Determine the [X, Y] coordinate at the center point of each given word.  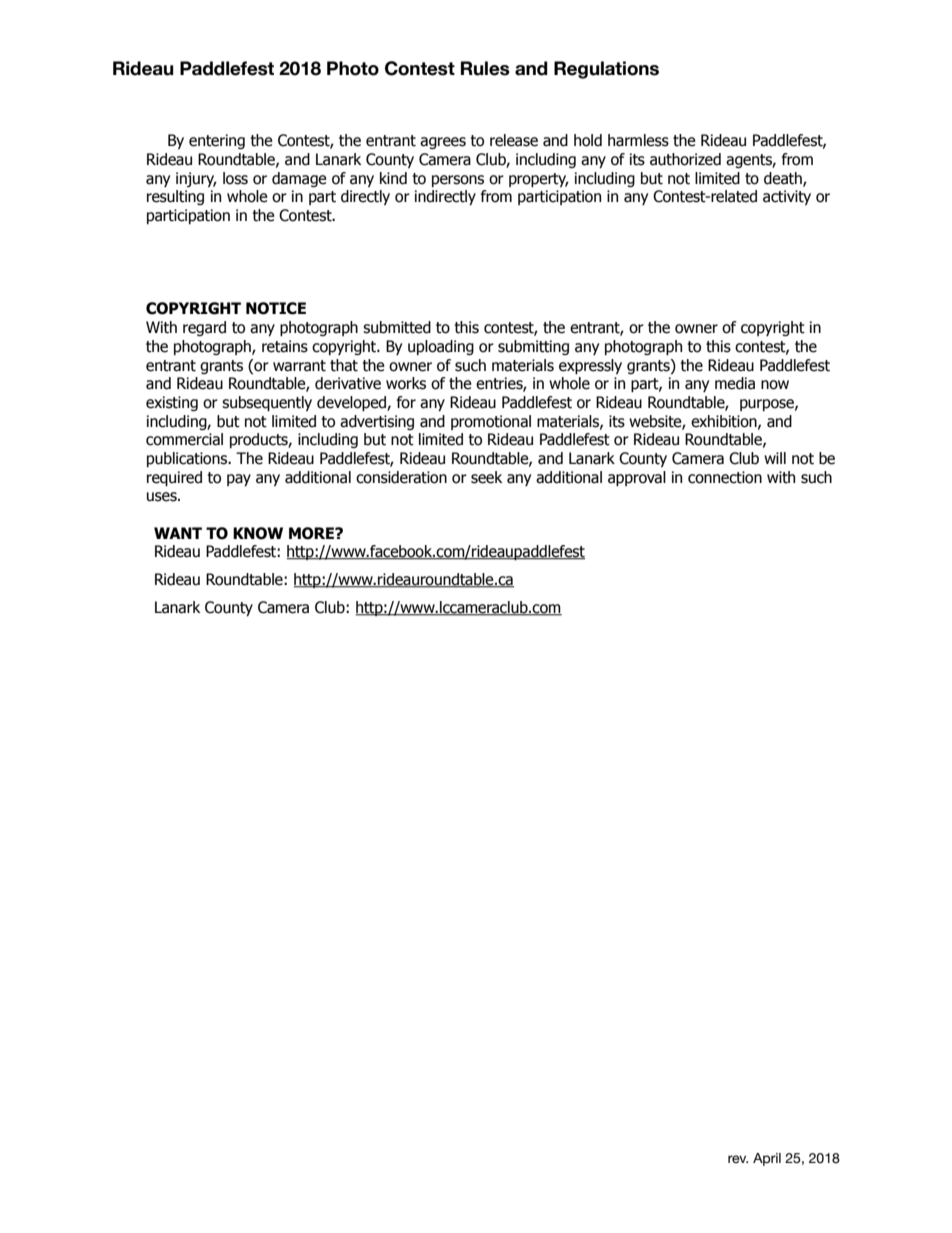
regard [204, 328]
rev [738, 1159]
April [767, 1159]
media [735, 383]
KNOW [258, 533]
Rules [485, 68]
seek [486, 477]
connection [725, 477]
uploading [441, 347]
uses [163, 497]
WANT [178, 533]
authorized [685, 159]
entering [217, 141]
